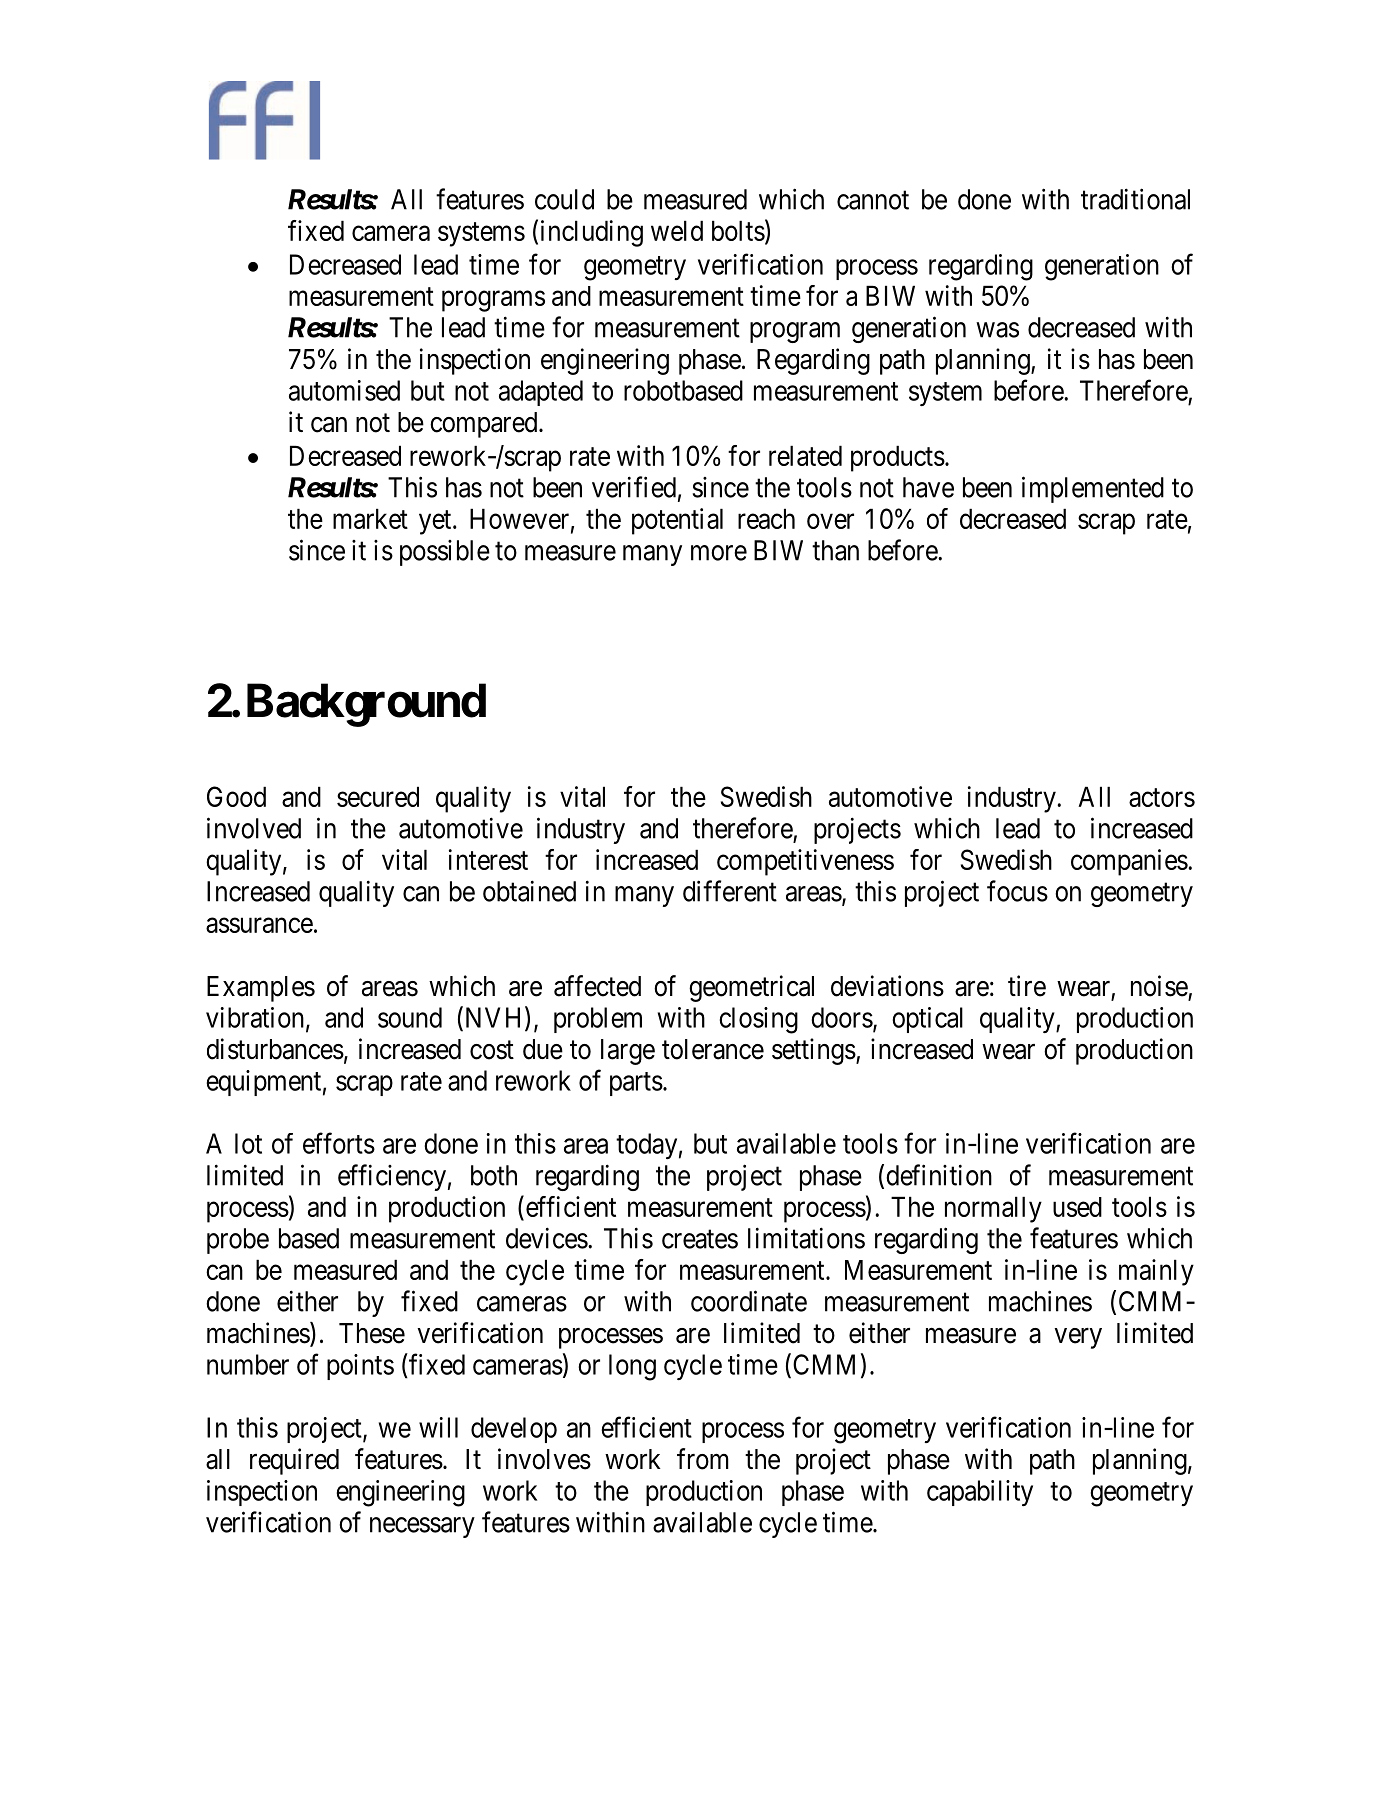  I want to click on efforts, so click(339, 1143).
